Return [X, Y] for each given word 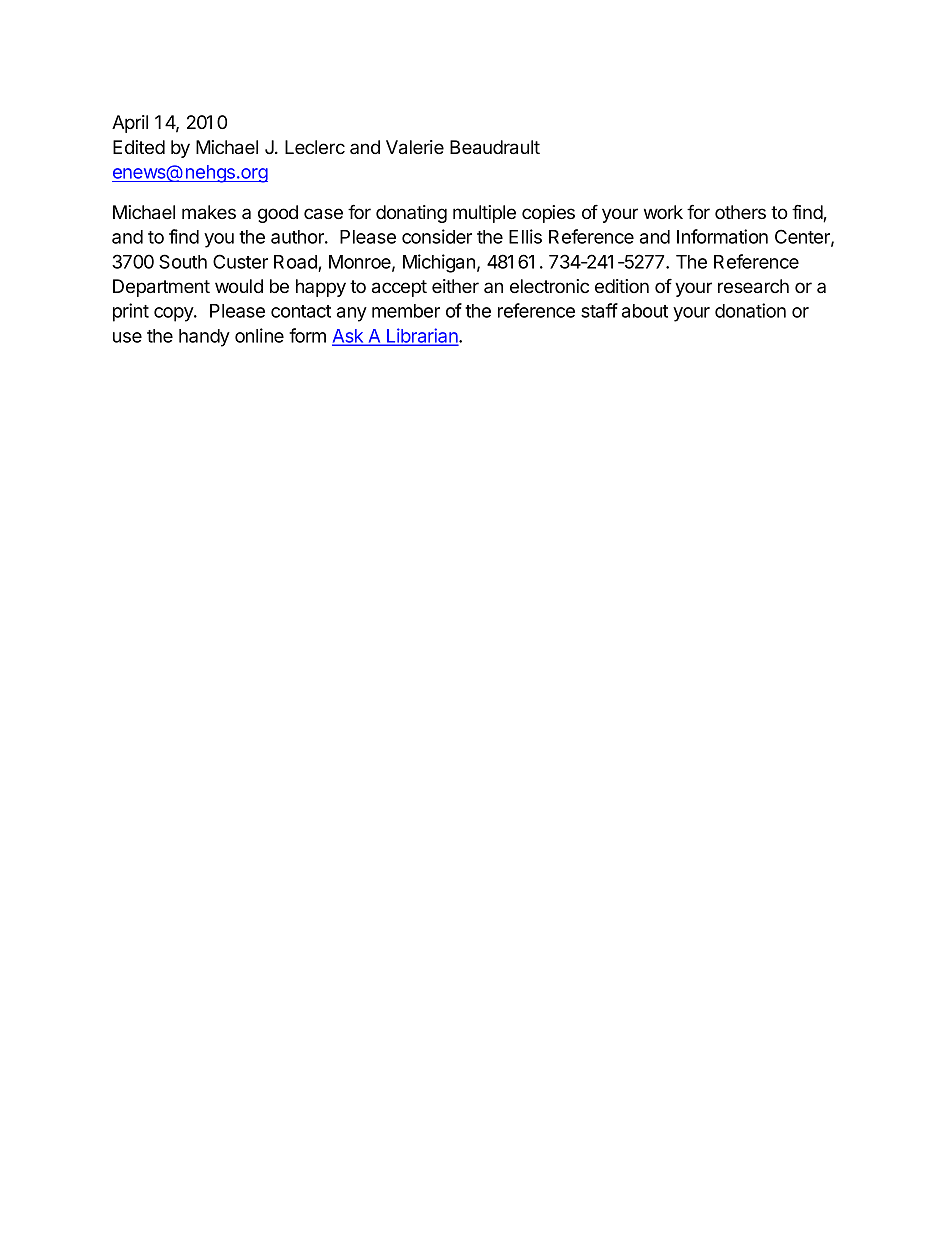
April [130, 124]
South [183, 261]
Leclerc [315, 147]
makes [209, 212]
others [740, 212]
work [663, 212]
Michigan [439, 263]
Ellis [525, 236]
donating [411, 214]
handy [204, 338]
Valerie [415, 147]
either [455, 286]
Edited [139, 147]
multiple [484, 214]
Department [161, 288]
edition [622, 286]
